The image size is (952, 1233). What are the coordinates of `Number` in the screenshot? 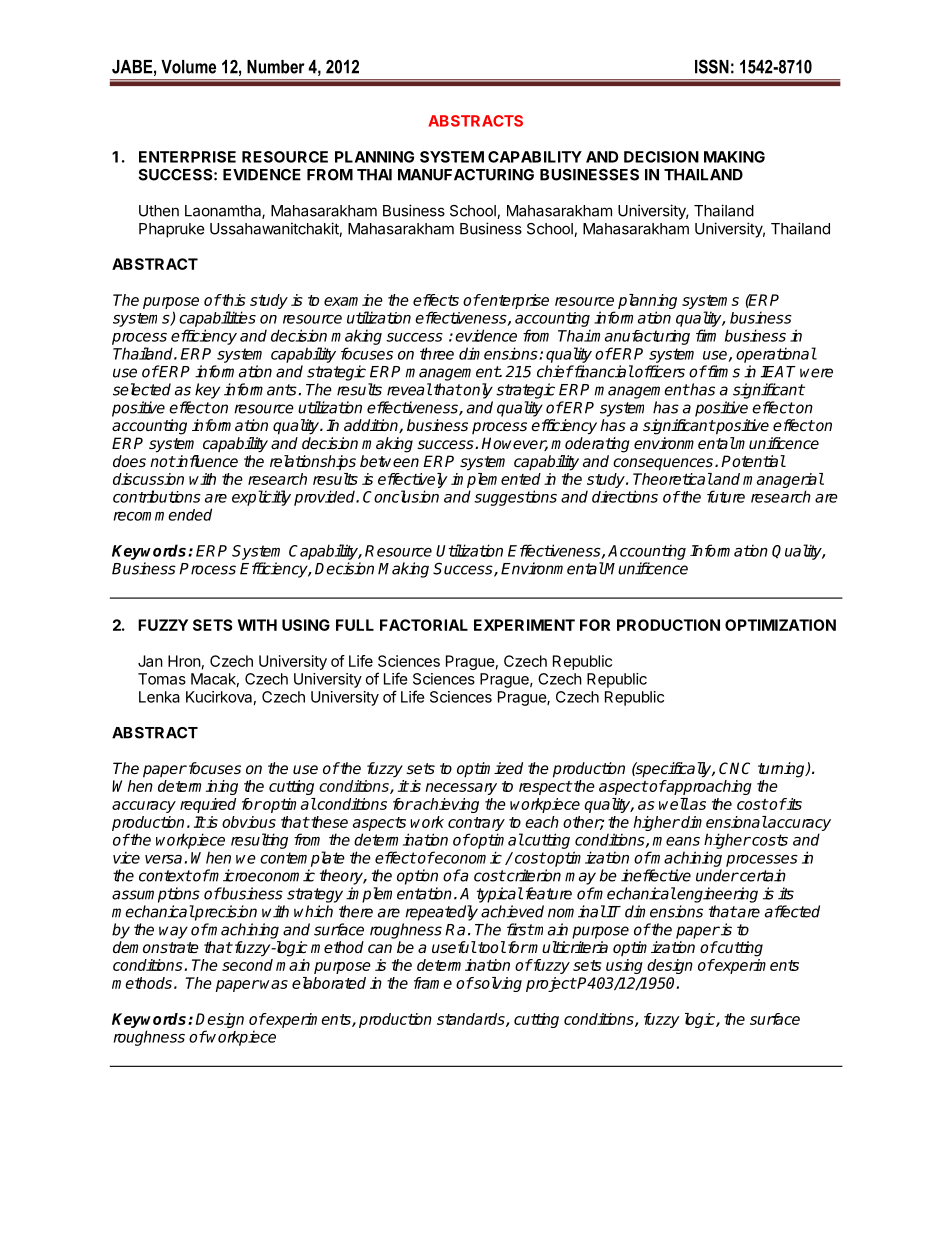 It's located at (276, 67).
